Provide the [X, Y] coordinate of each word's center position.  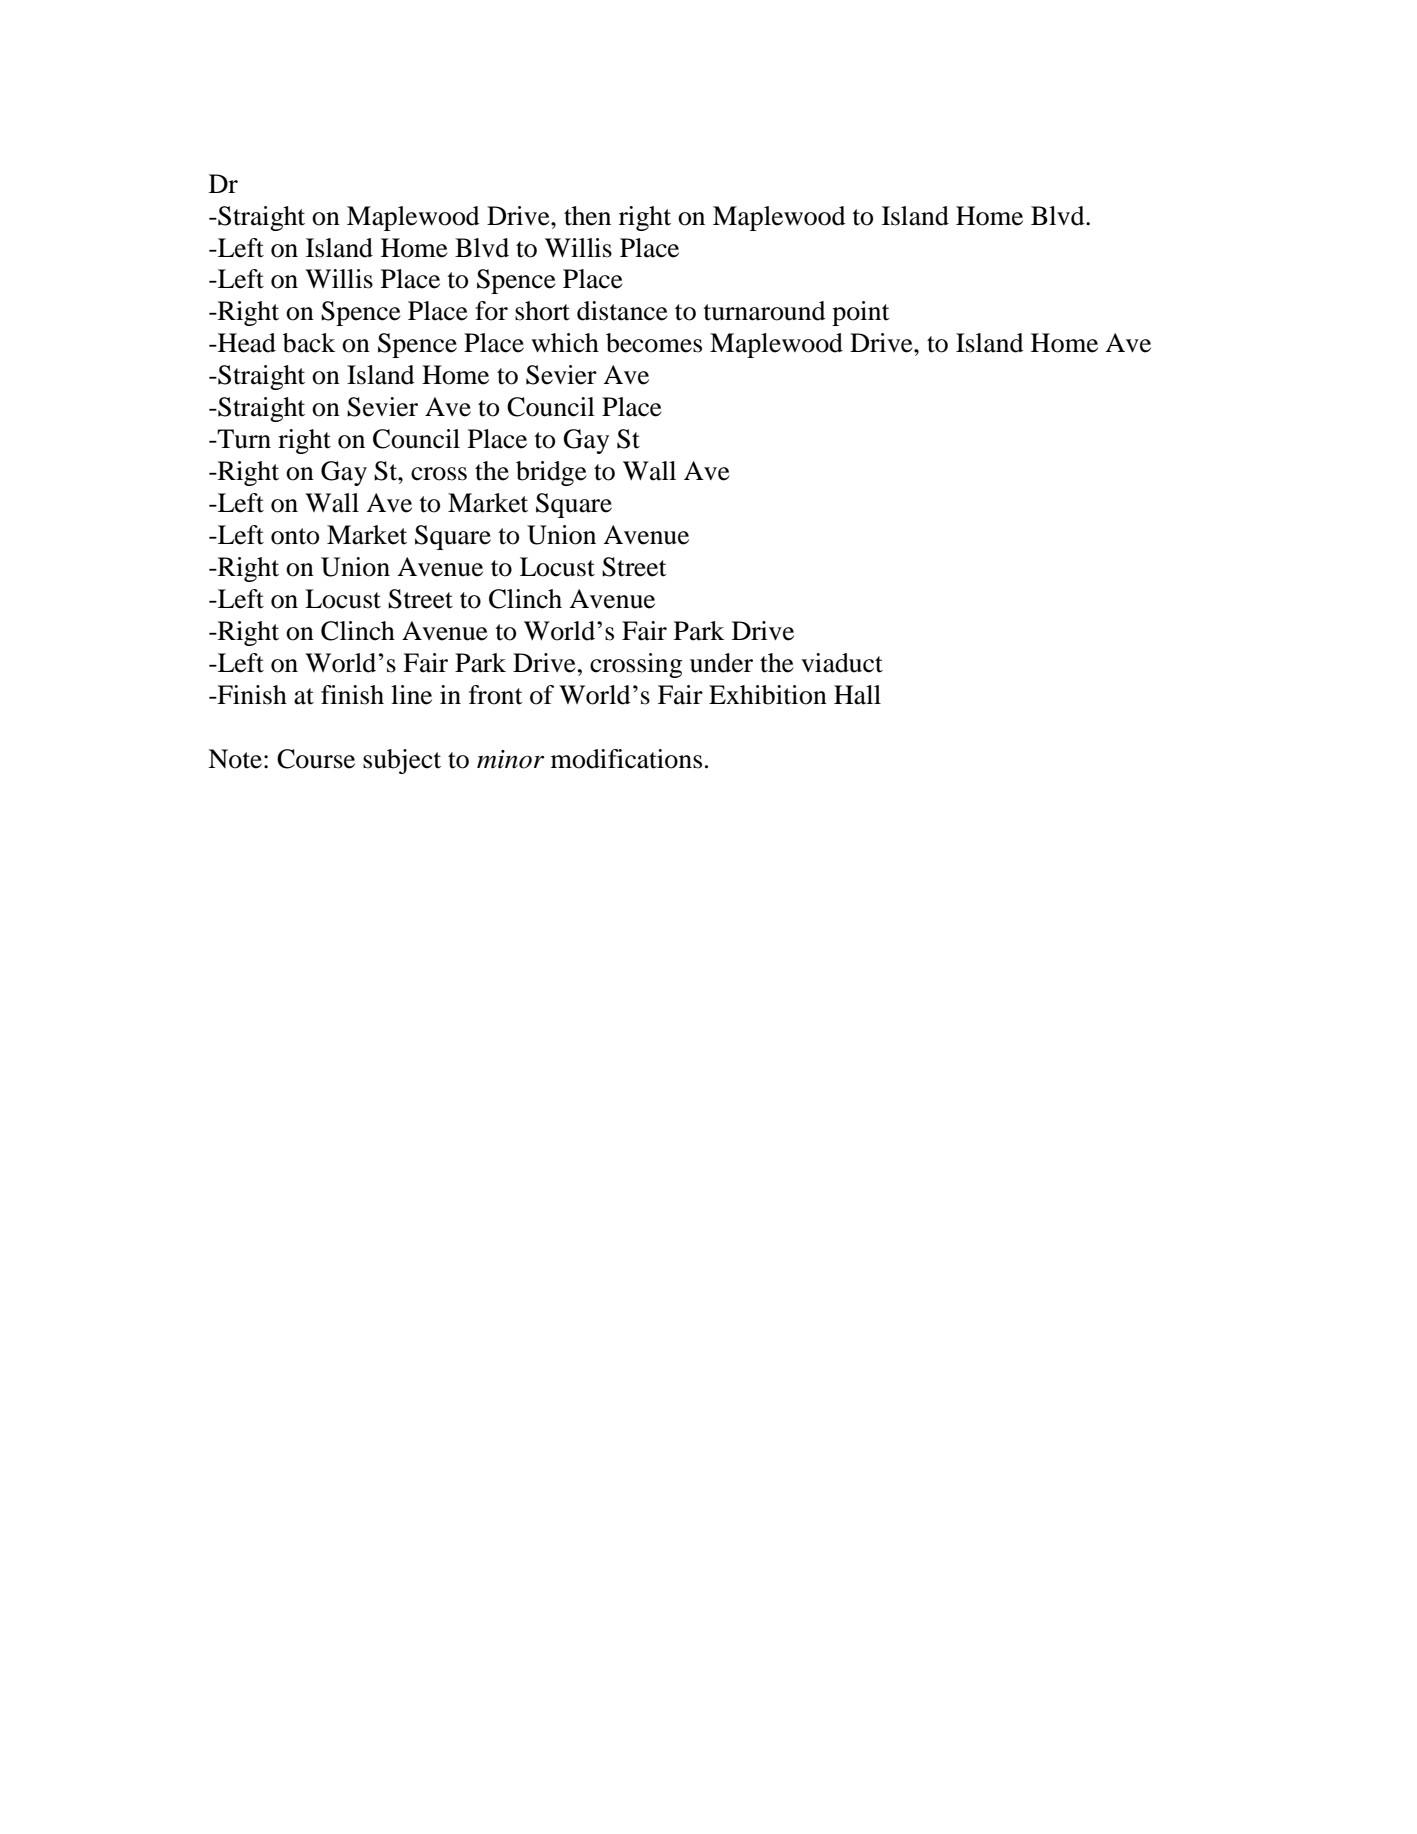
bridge [551, 473]
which [565, 343]
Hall [857, 695]
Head [246, 343]
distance [622, 311]
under [721, 663]
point [861, 313]
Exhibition [768, 695]
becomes [654, 343]
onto [295, 536]
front [496, 695]
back [309, 343]
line [411, 695]
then [587, 216]
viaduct [842, 663]
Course [316, 759]
